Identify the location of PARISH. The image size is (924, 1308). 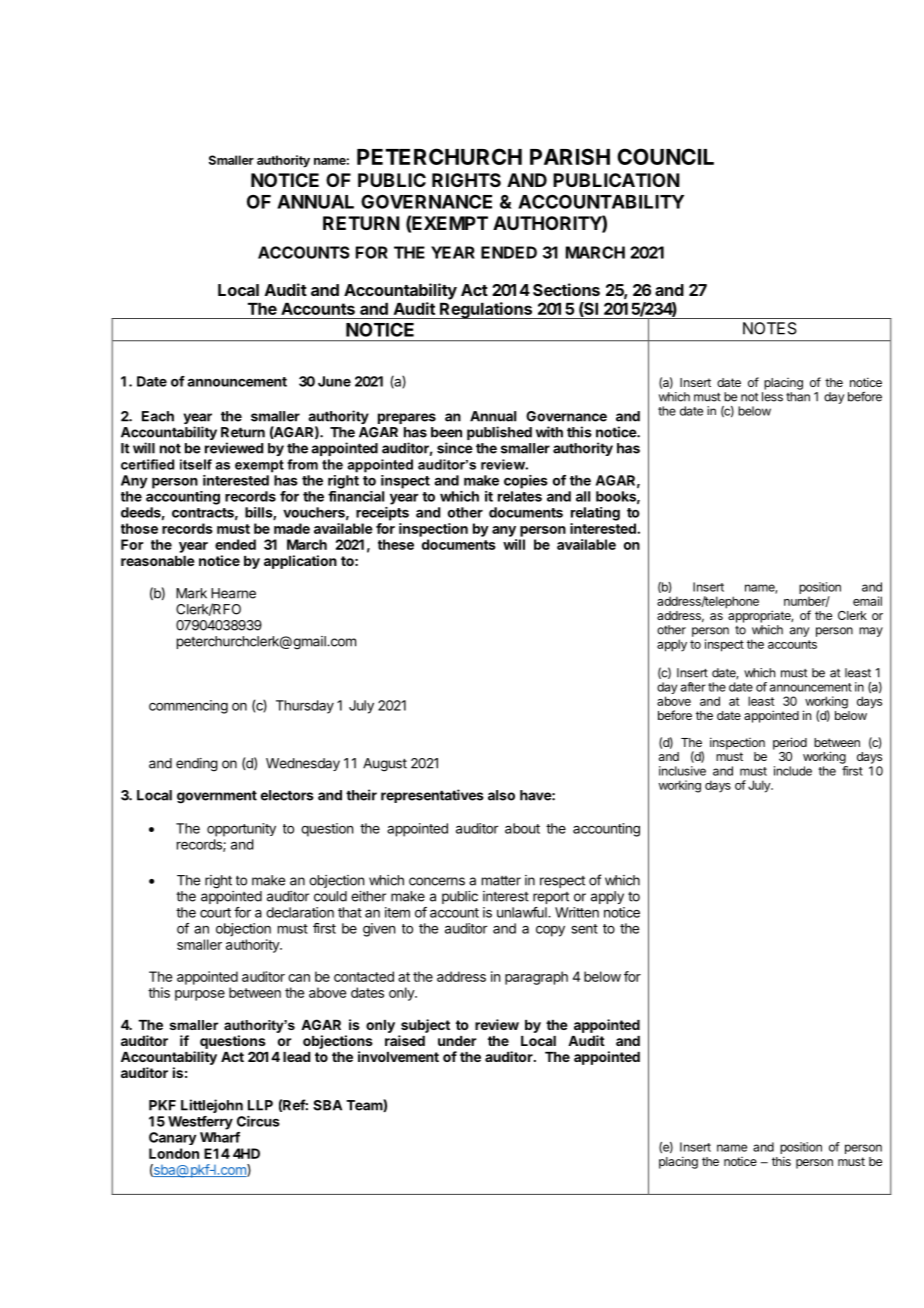
(570, 156).
